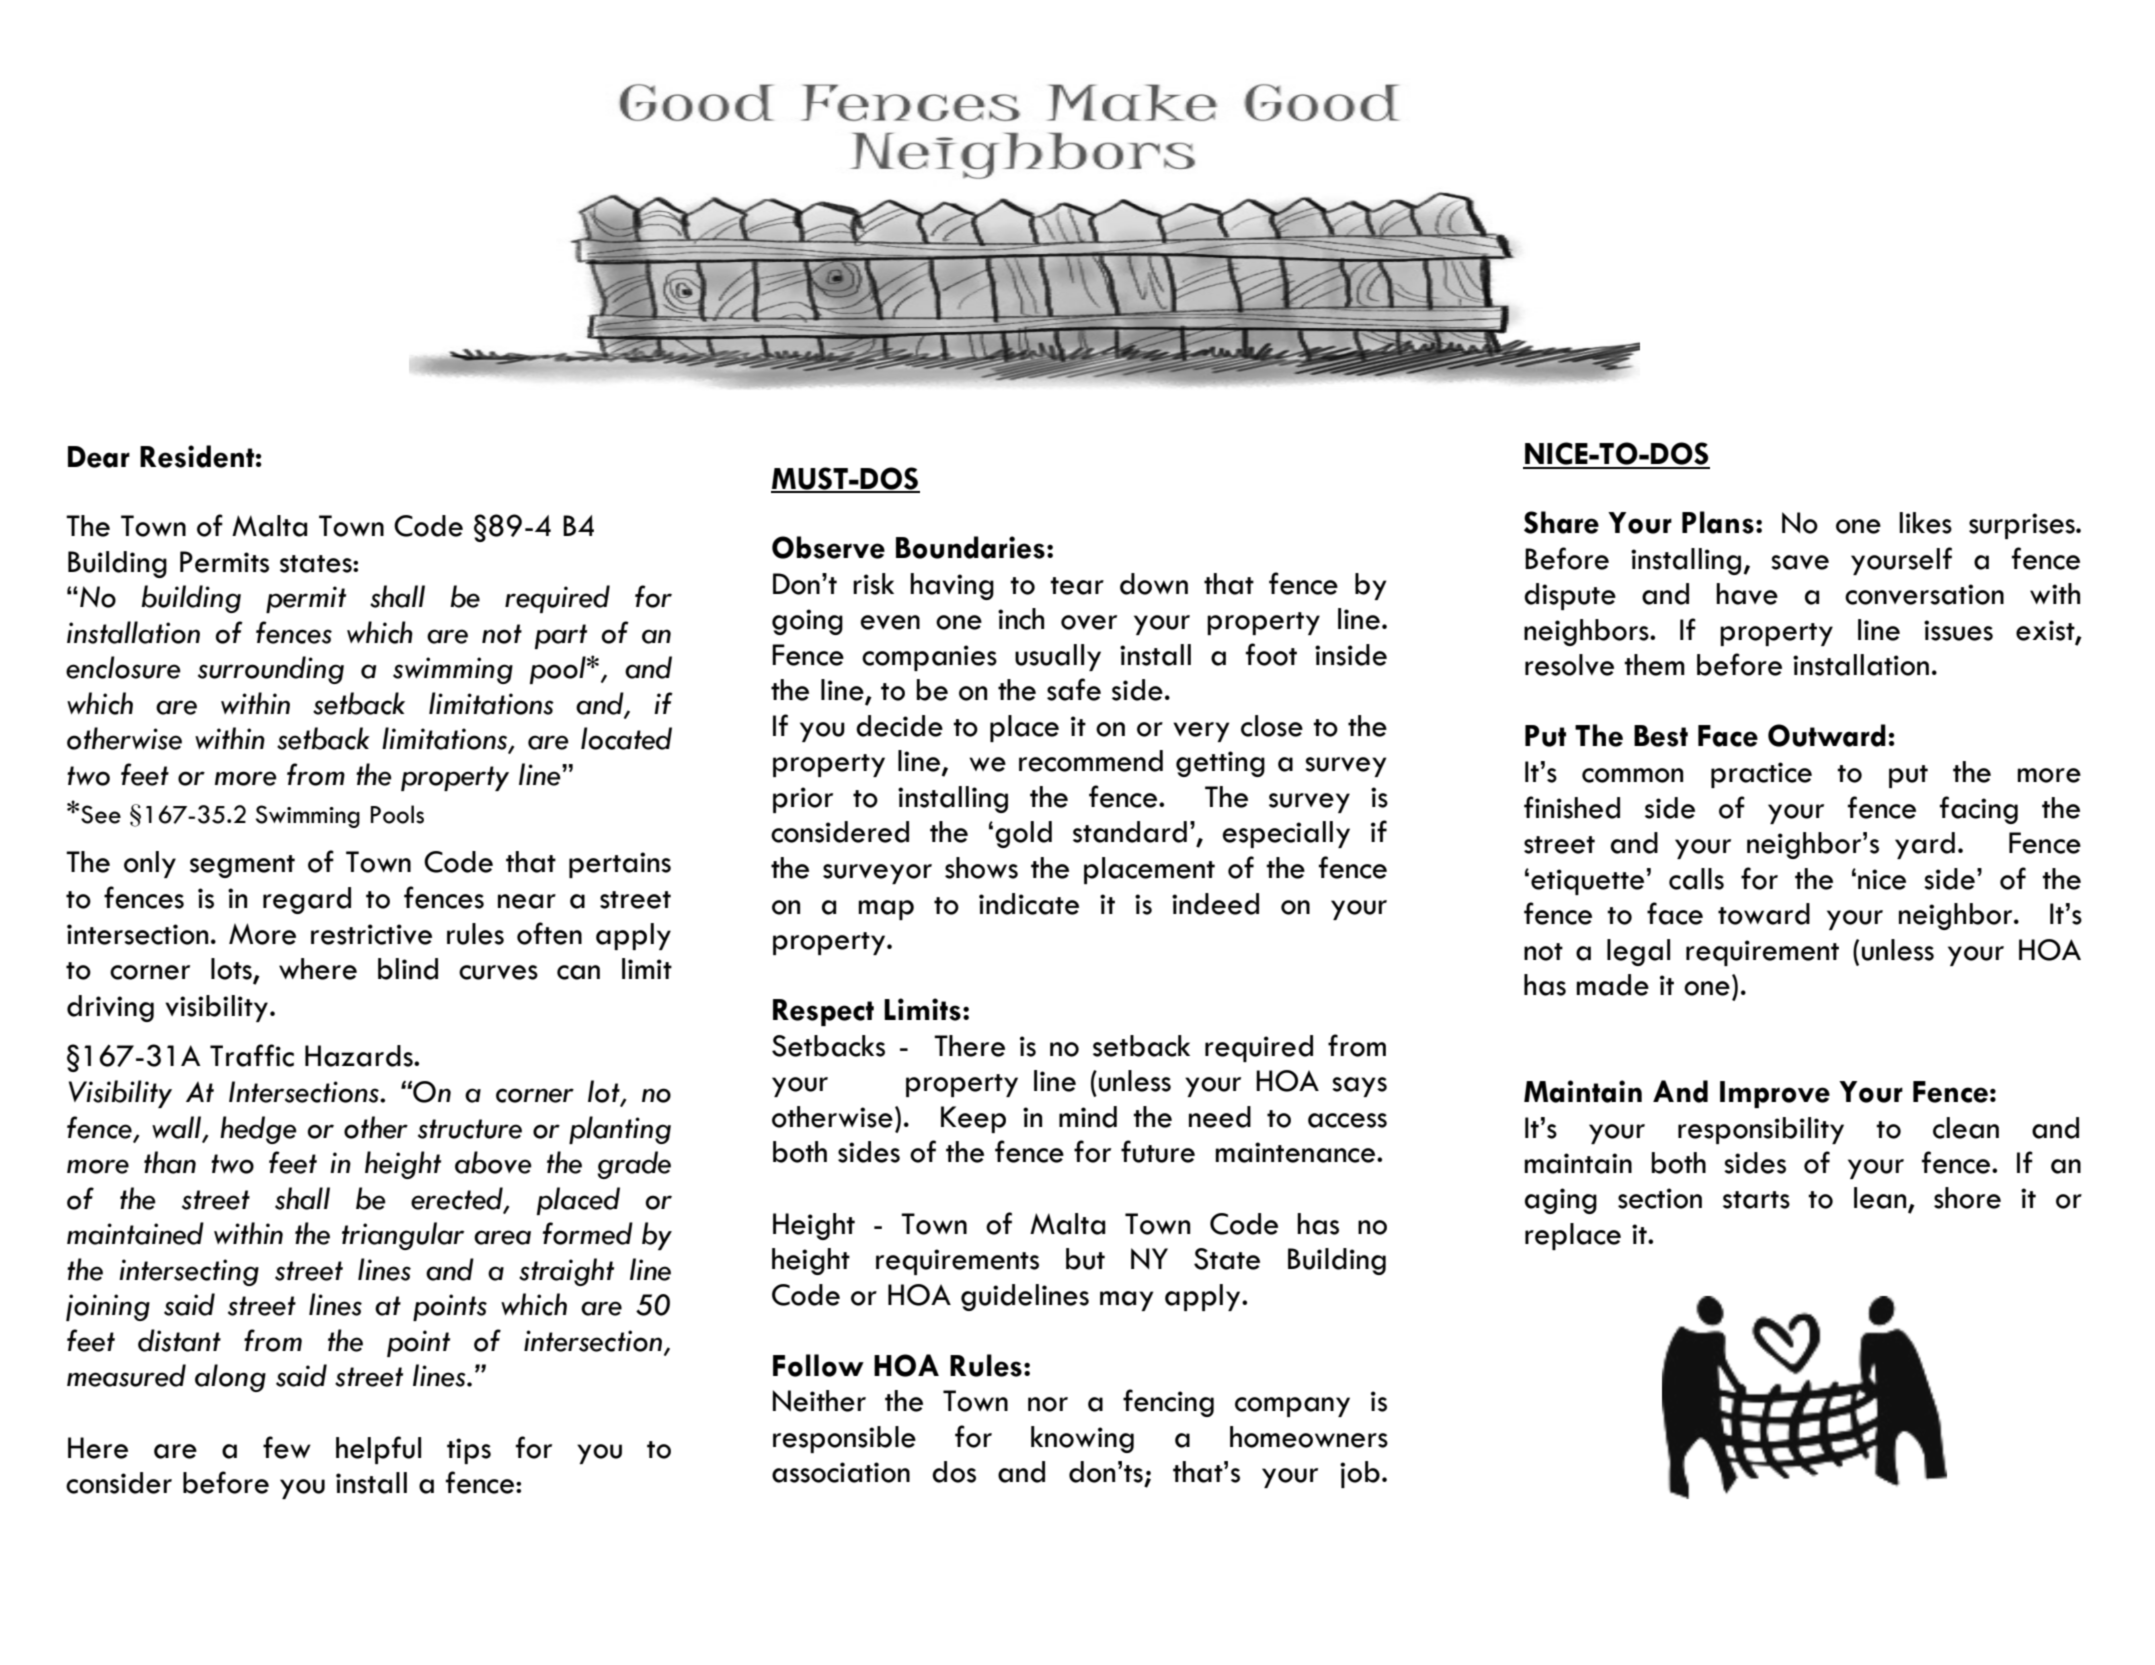 Image resolution: width=2155 pixels, height=1665 pixels. Describe the element at coordinates (1130, 832) in the screenshot. I see `standard` at that location.
